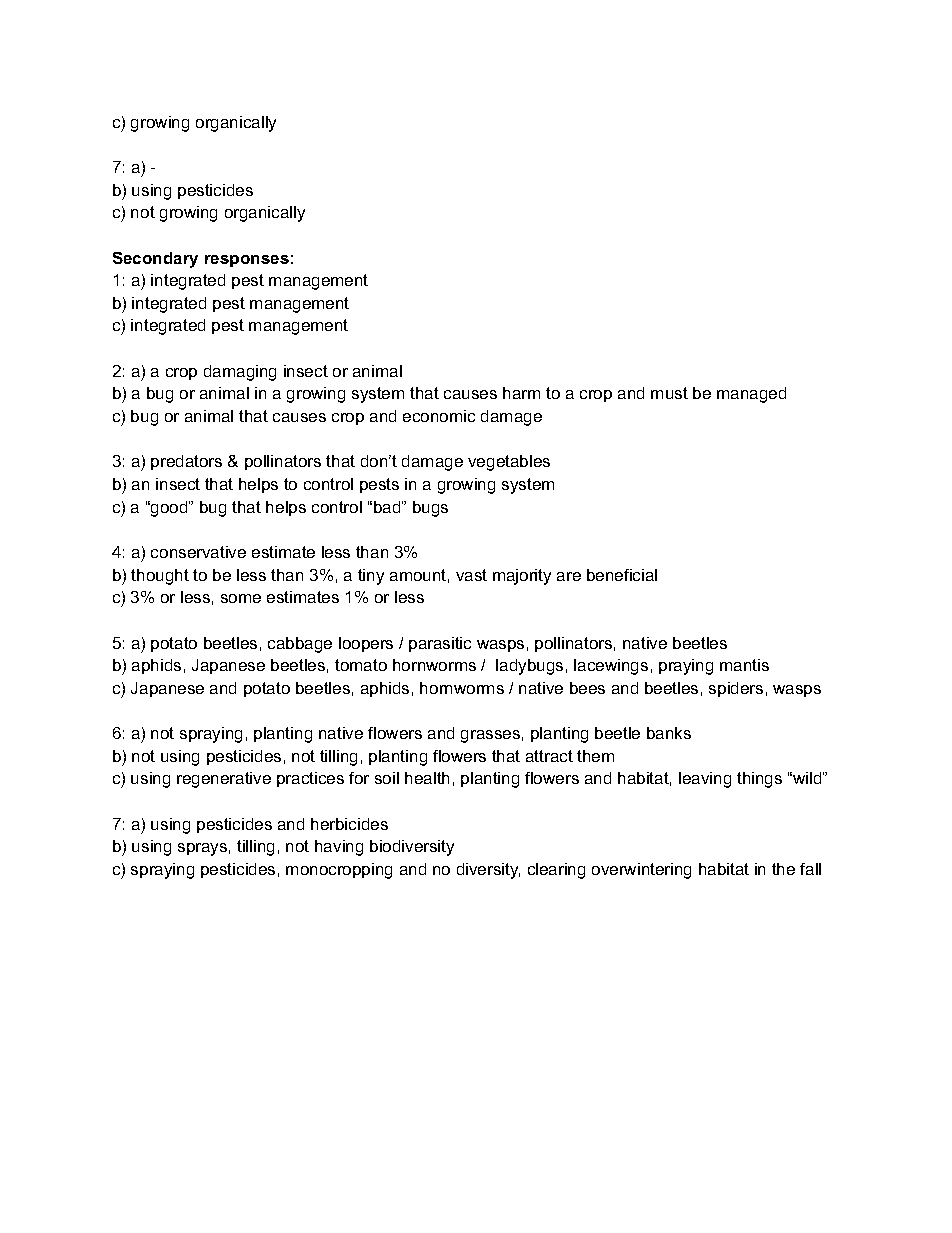 Image resolution: width=952 pixels, height=1233 pixels. Describe the element at coordinates (224, 780) in the screenshot. I see `regenerative` at that location.
